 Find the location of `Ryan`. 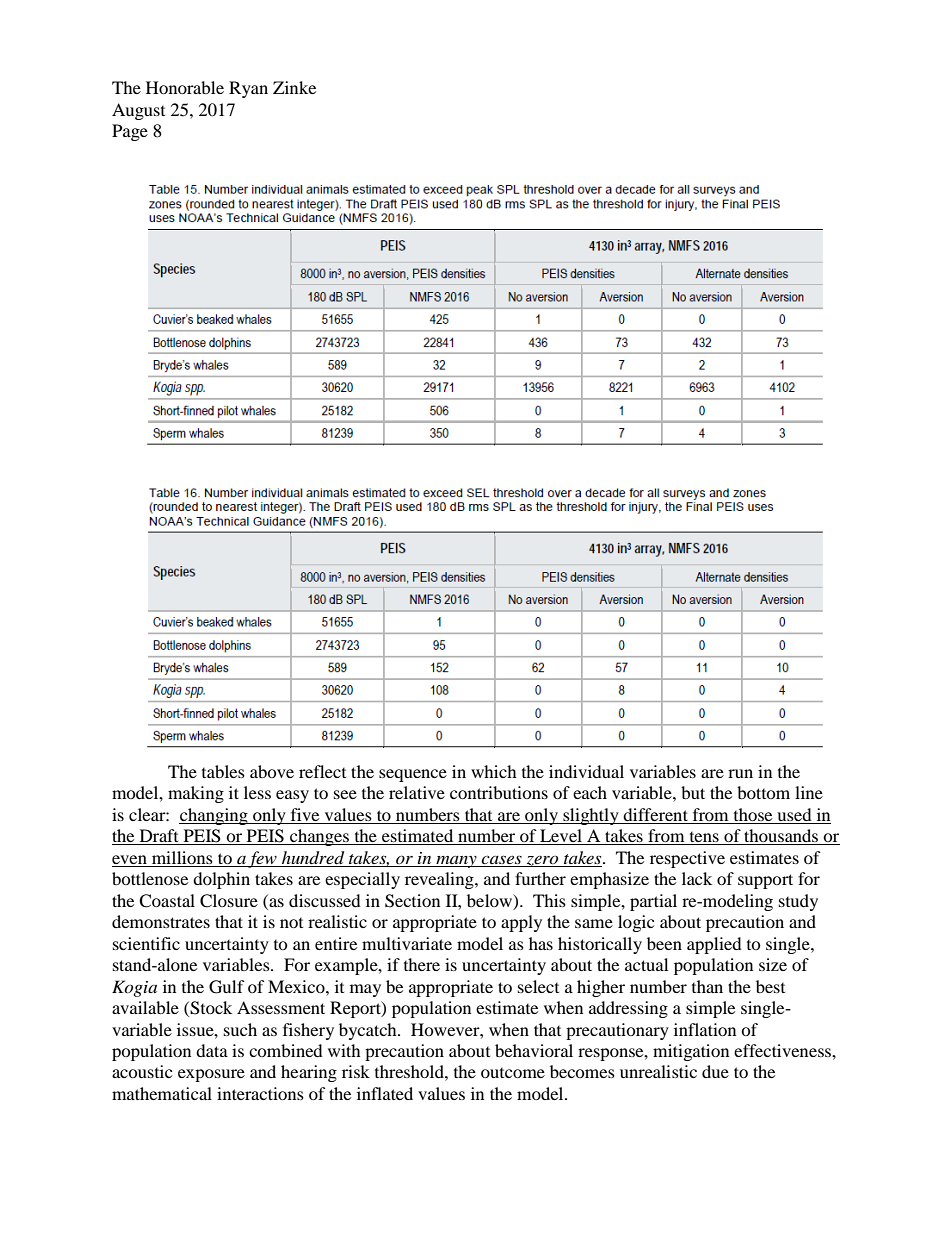

Ryan is located at coordinates (248, 89).
